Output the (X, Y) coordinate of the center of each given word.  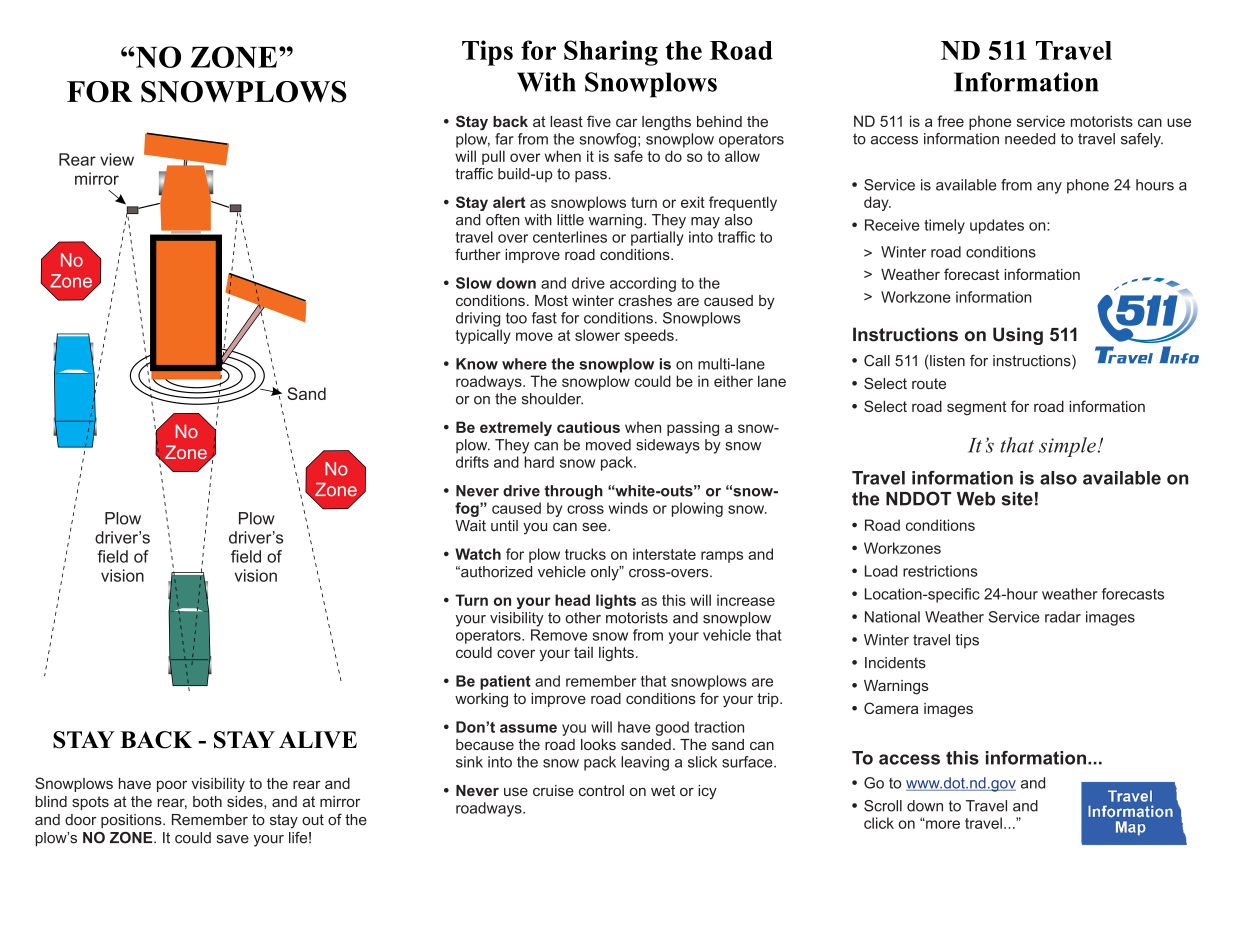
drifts (472, 462)
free (950, 121)
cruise (553, 790)
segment (977, 408)
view (117, 159)
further (478, 254)
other (583, 618)
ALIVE (318, 739)
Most (551, 300)
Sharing (611, 53)
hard (539, 462)
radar (1063, 617)
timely (944, 226)
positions (132, 821)
